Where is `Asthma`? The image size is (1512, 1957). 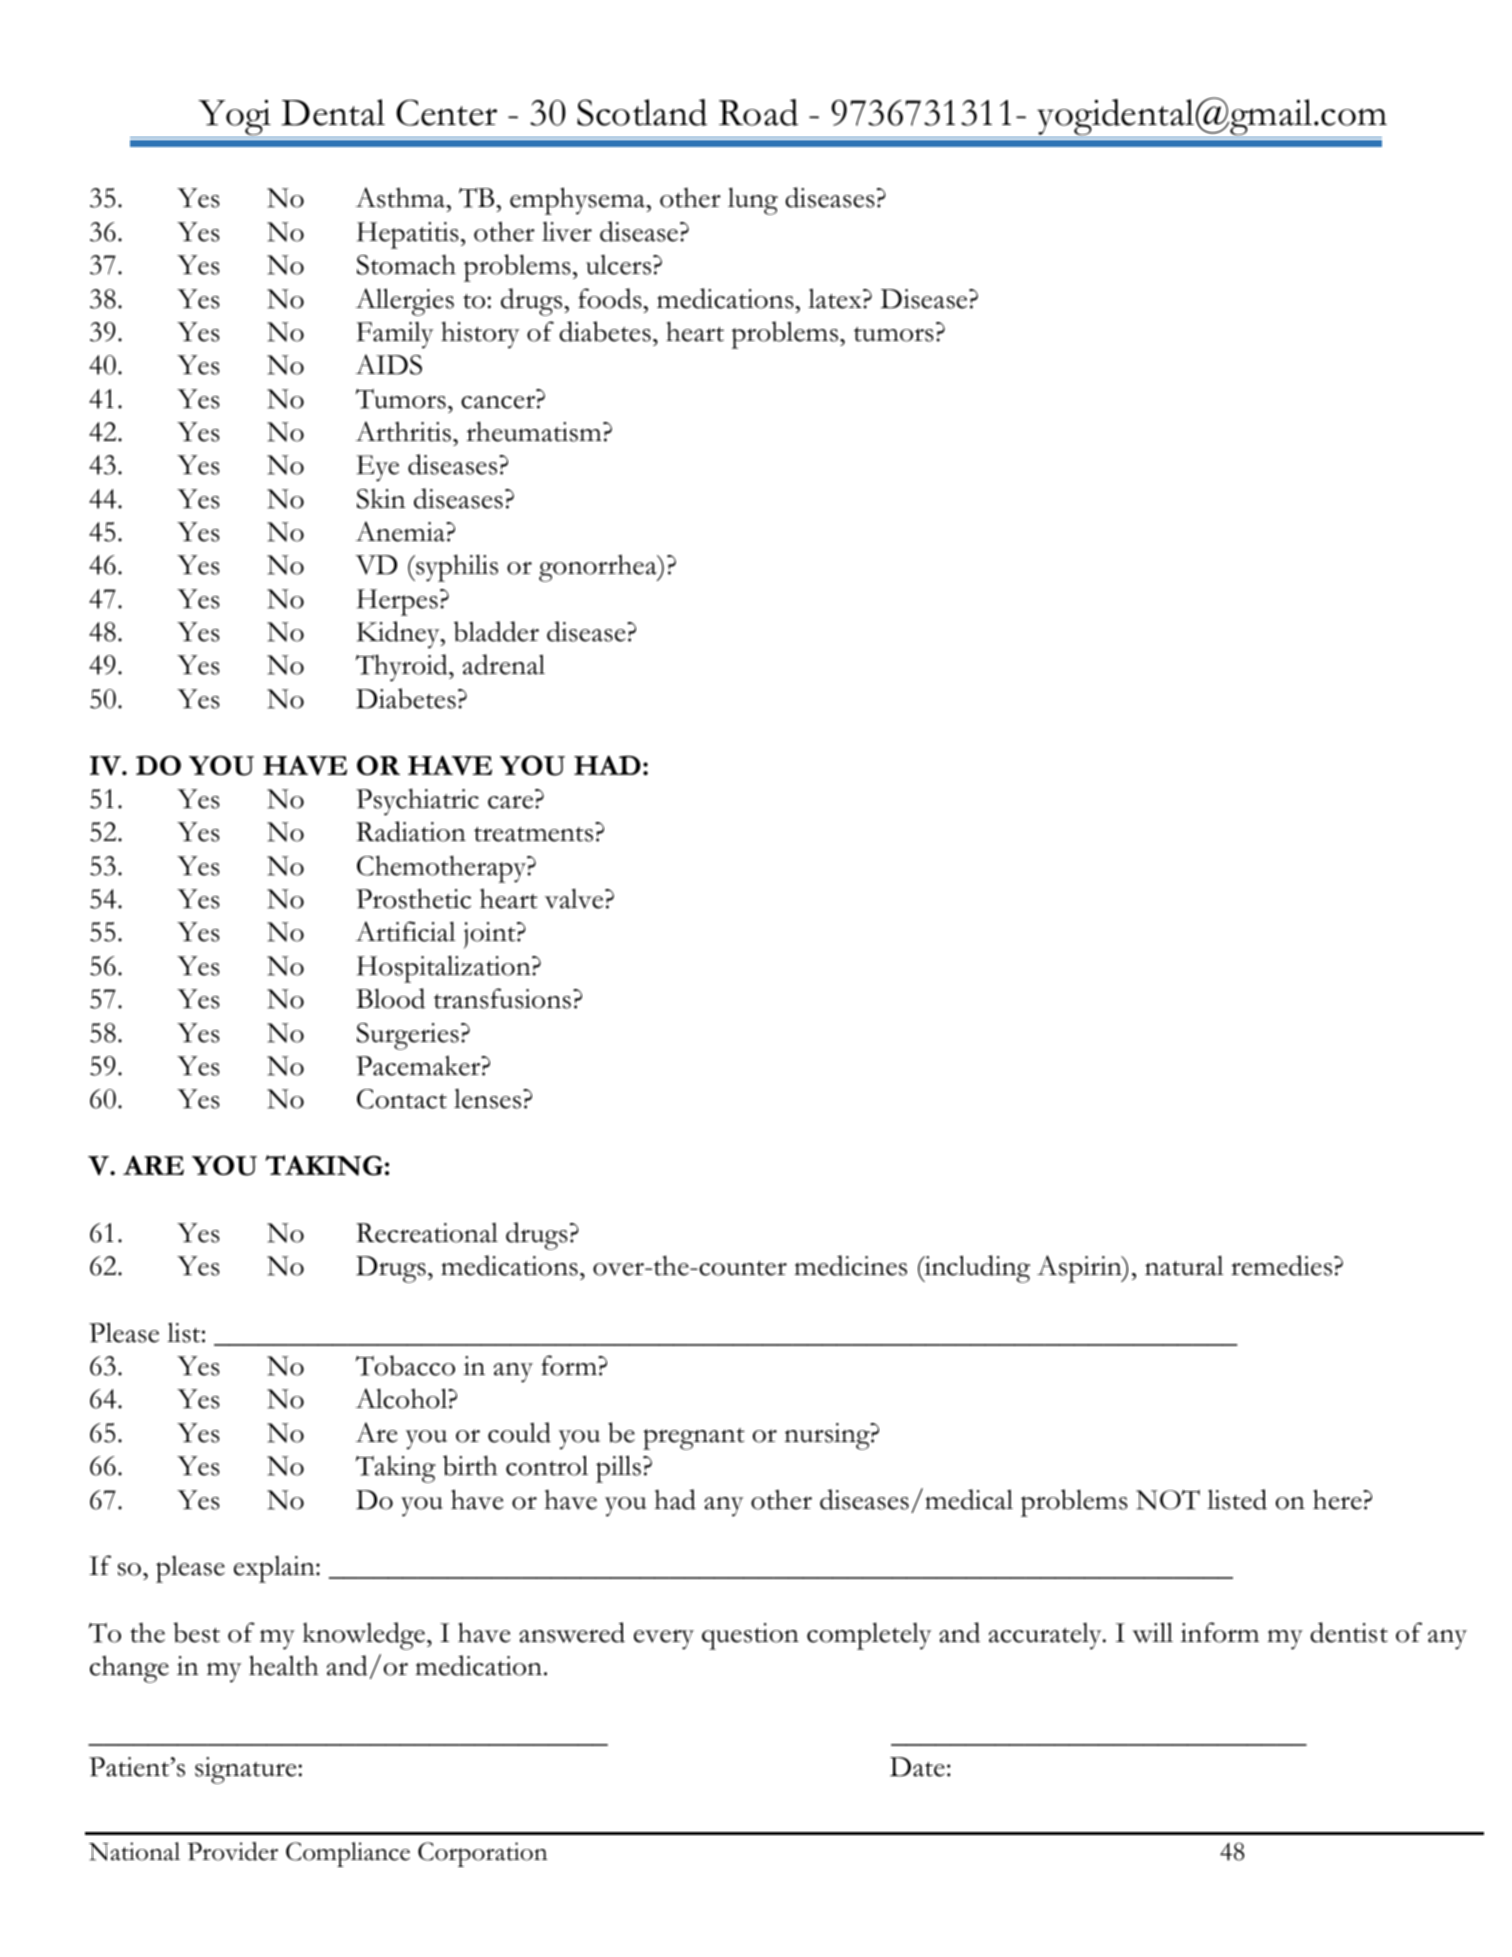 Asthma is located at coordinates (401, 197).
